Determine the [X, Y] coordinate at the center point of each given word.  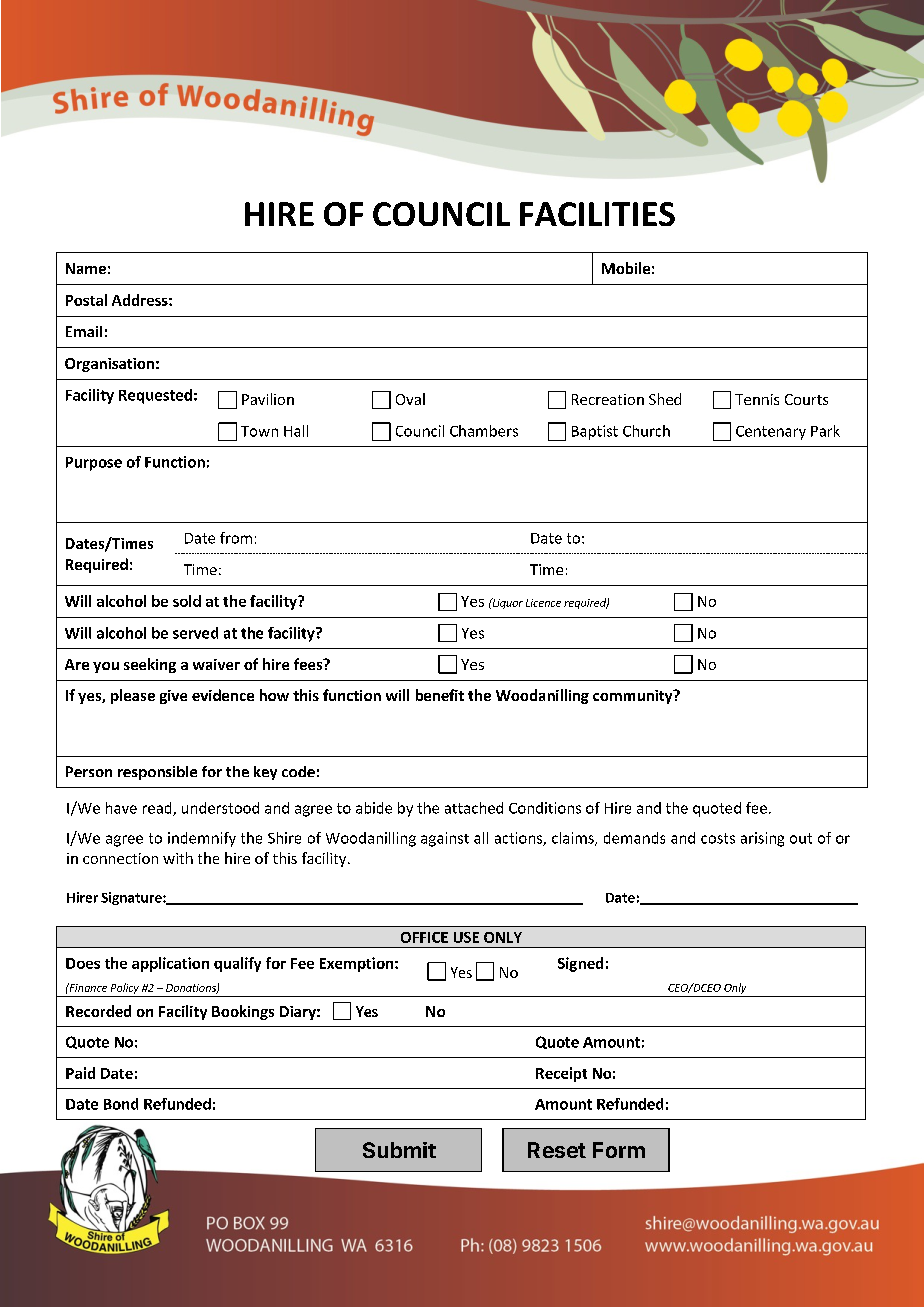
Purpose [94, 464]
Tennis [757, 399]
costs [718, 838]
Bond [121, 1104]
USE [466, 937]
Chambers [484, 431]
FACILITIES [597, 214]
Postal [86, 300]
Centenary [771, 433]
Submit [399, 1150]
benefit [440, 695]
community [634, 697]
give [173, 697]
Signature [132, 898]
